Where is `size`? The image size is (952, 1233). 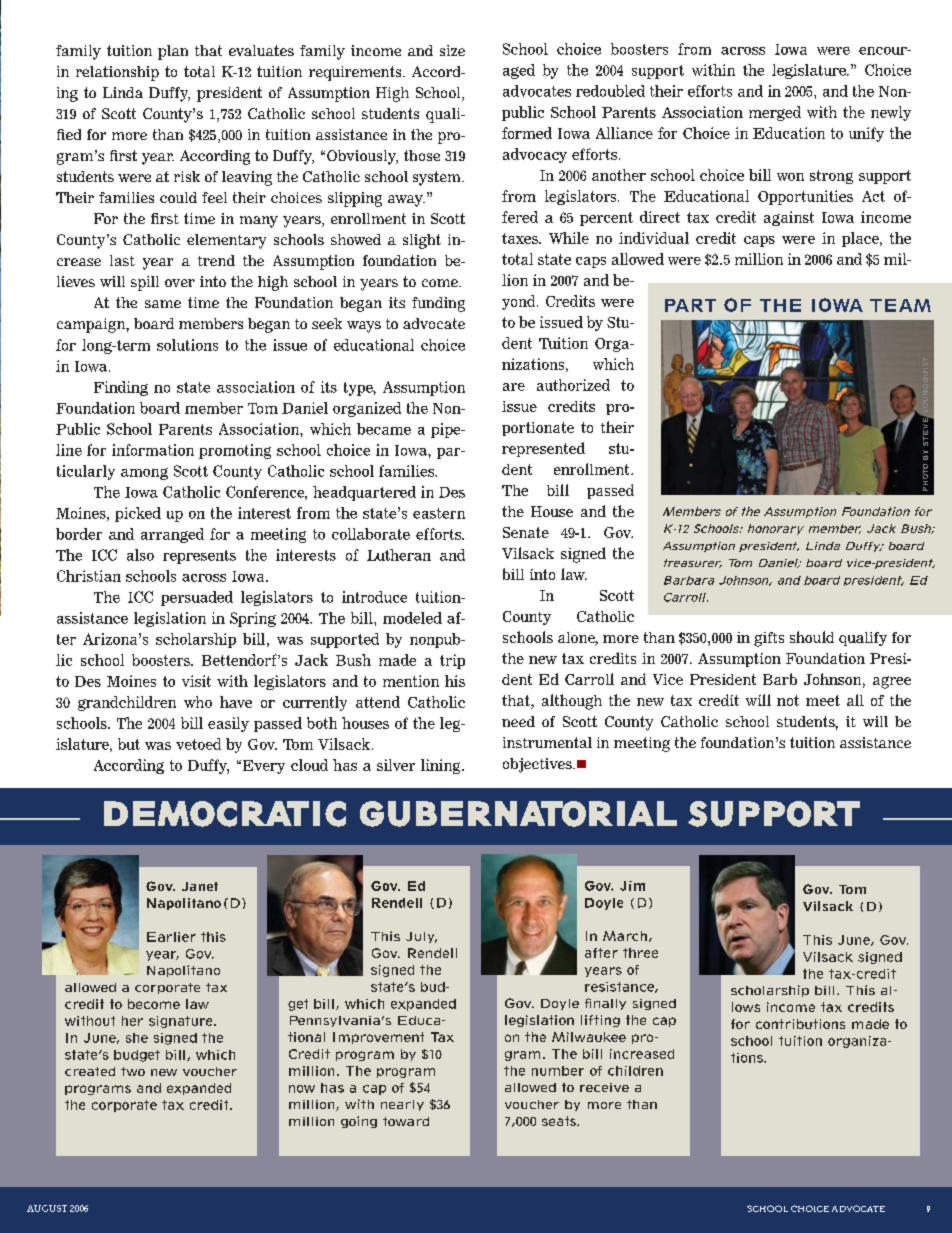 size is located at coordinates (452, 50).
